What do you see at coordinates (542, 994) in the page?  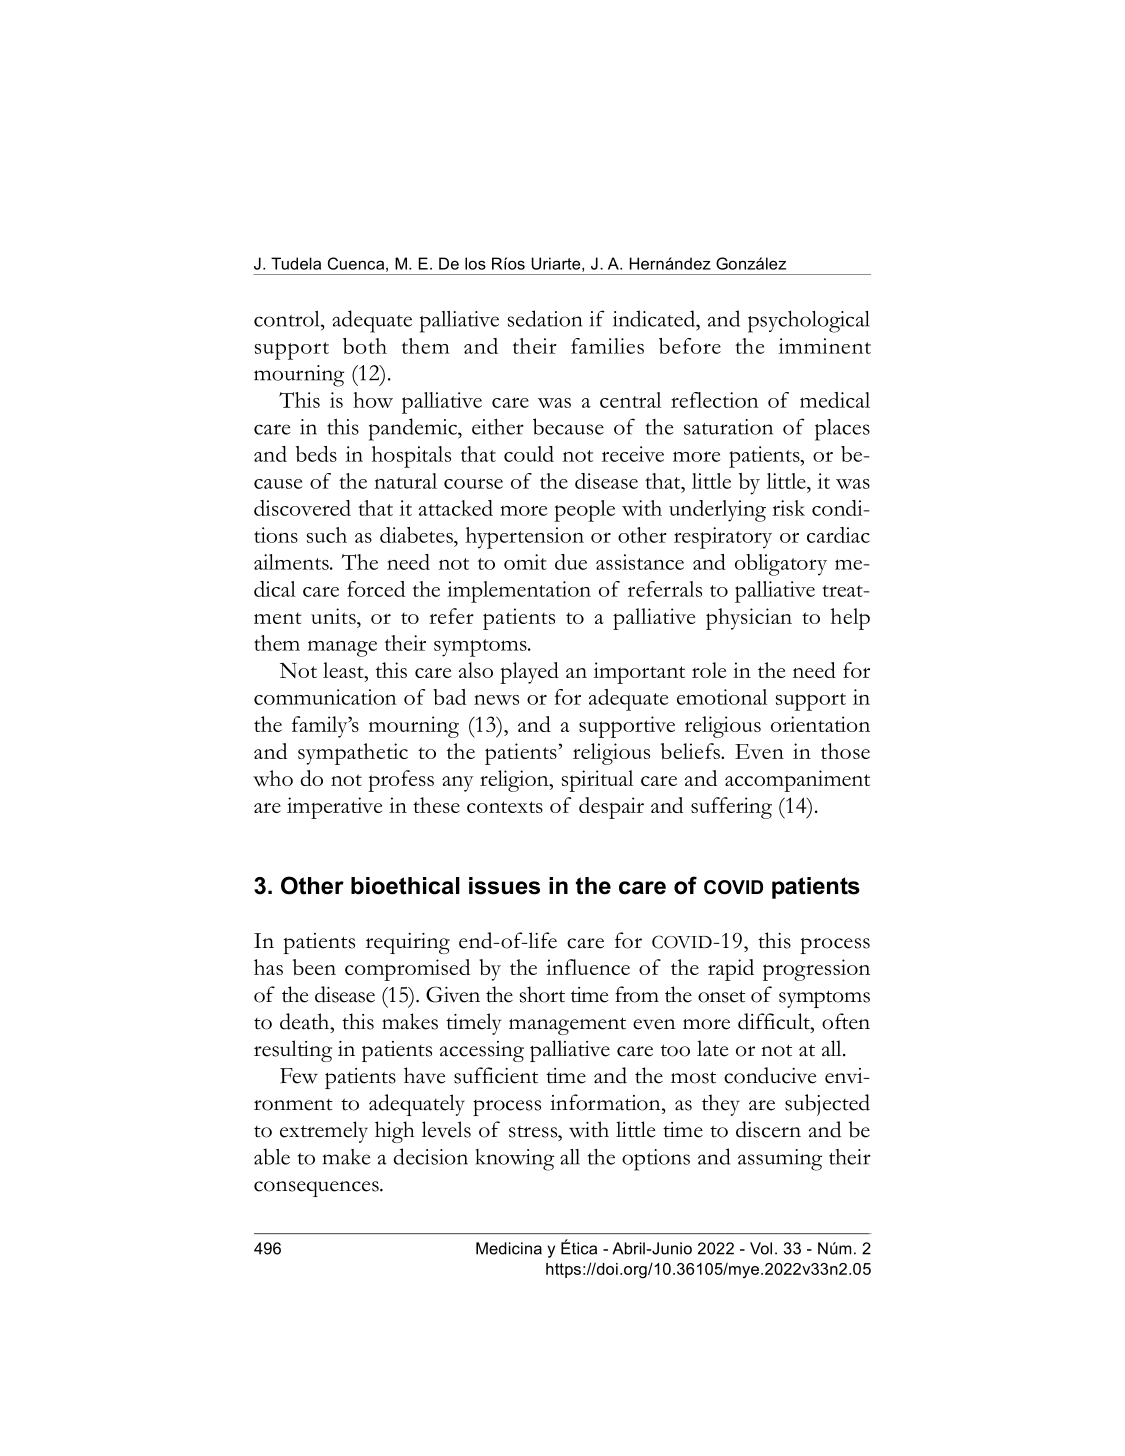 I see `short` at bounding box center [542, 994].
